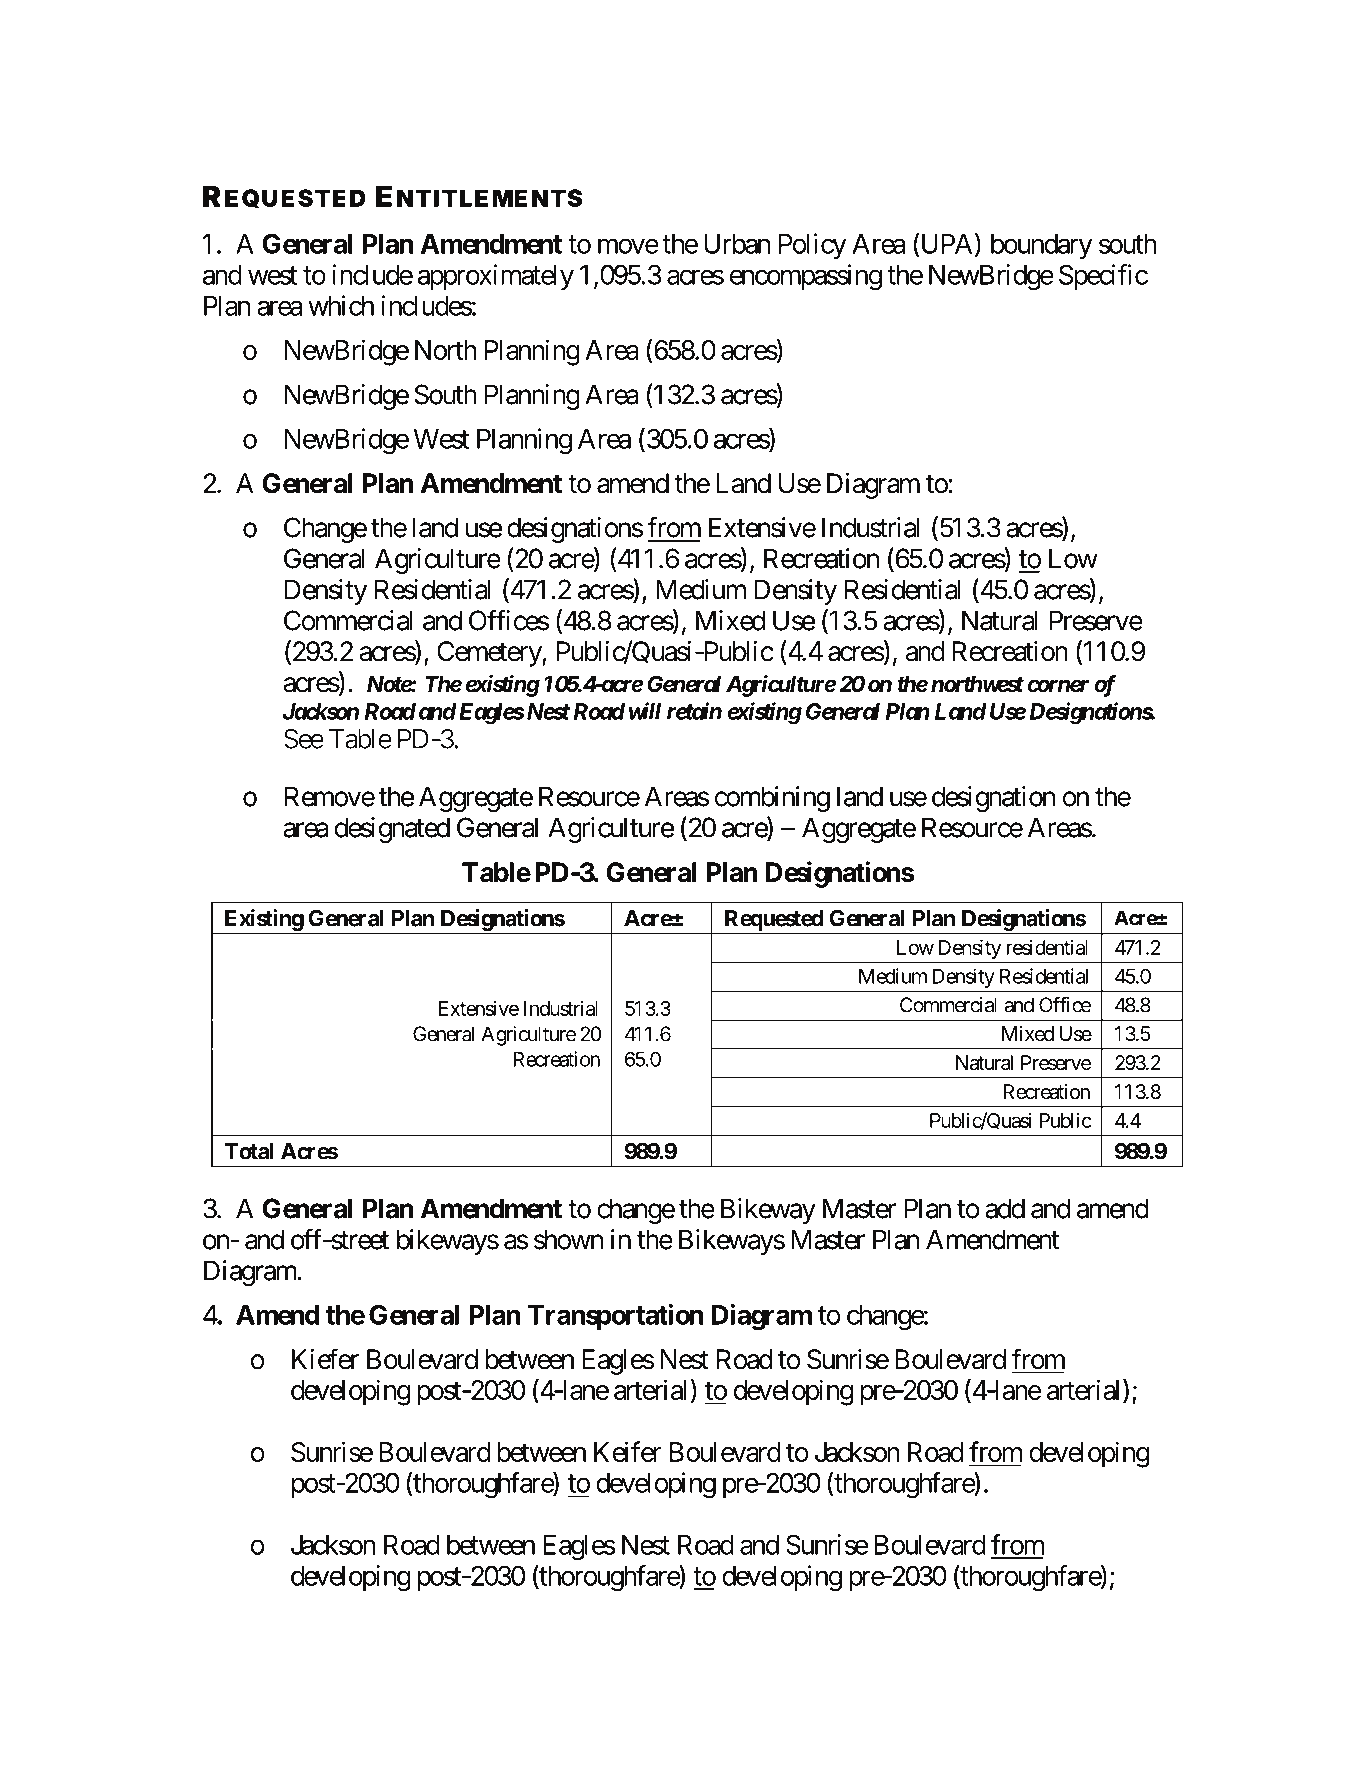 Image resolution: width=1372 pixels, height=1775 pixels. What do you see at coordinates (1041, 246) in the screenshot?
I see `boundary` at bounding box center [1041, 246].
